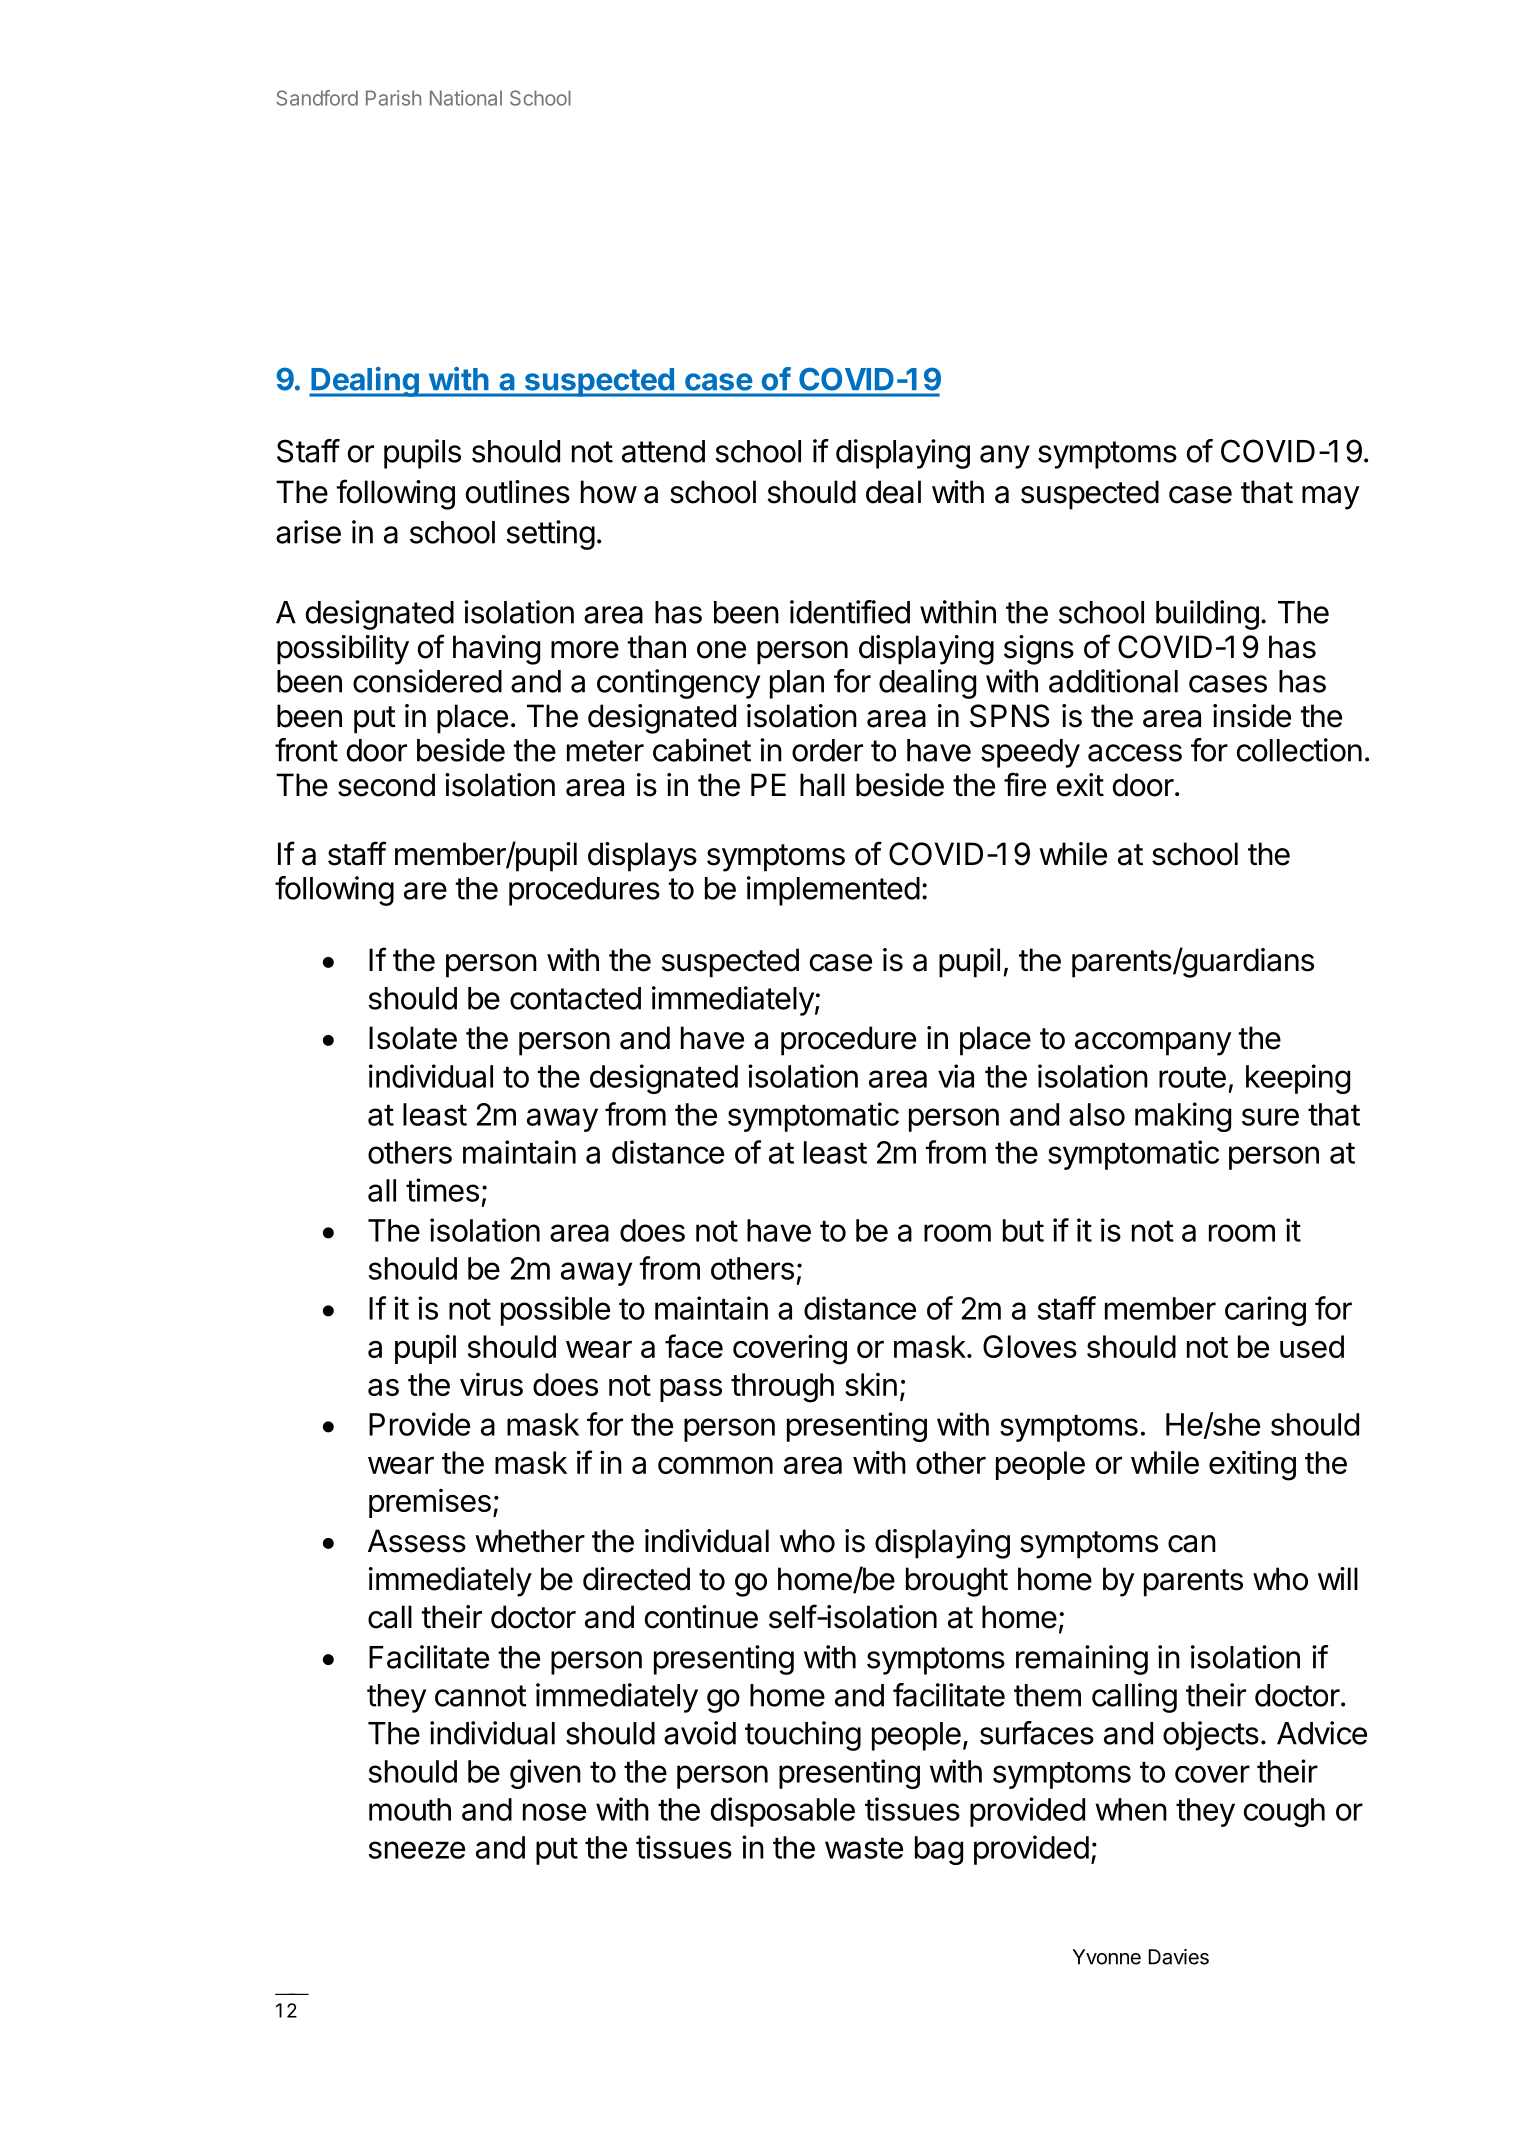 Image resolution: width=1520 pixels, height=2150 pixels. Describe the element at coordinates (782, 1388) in the document. I see `through` at that location.
